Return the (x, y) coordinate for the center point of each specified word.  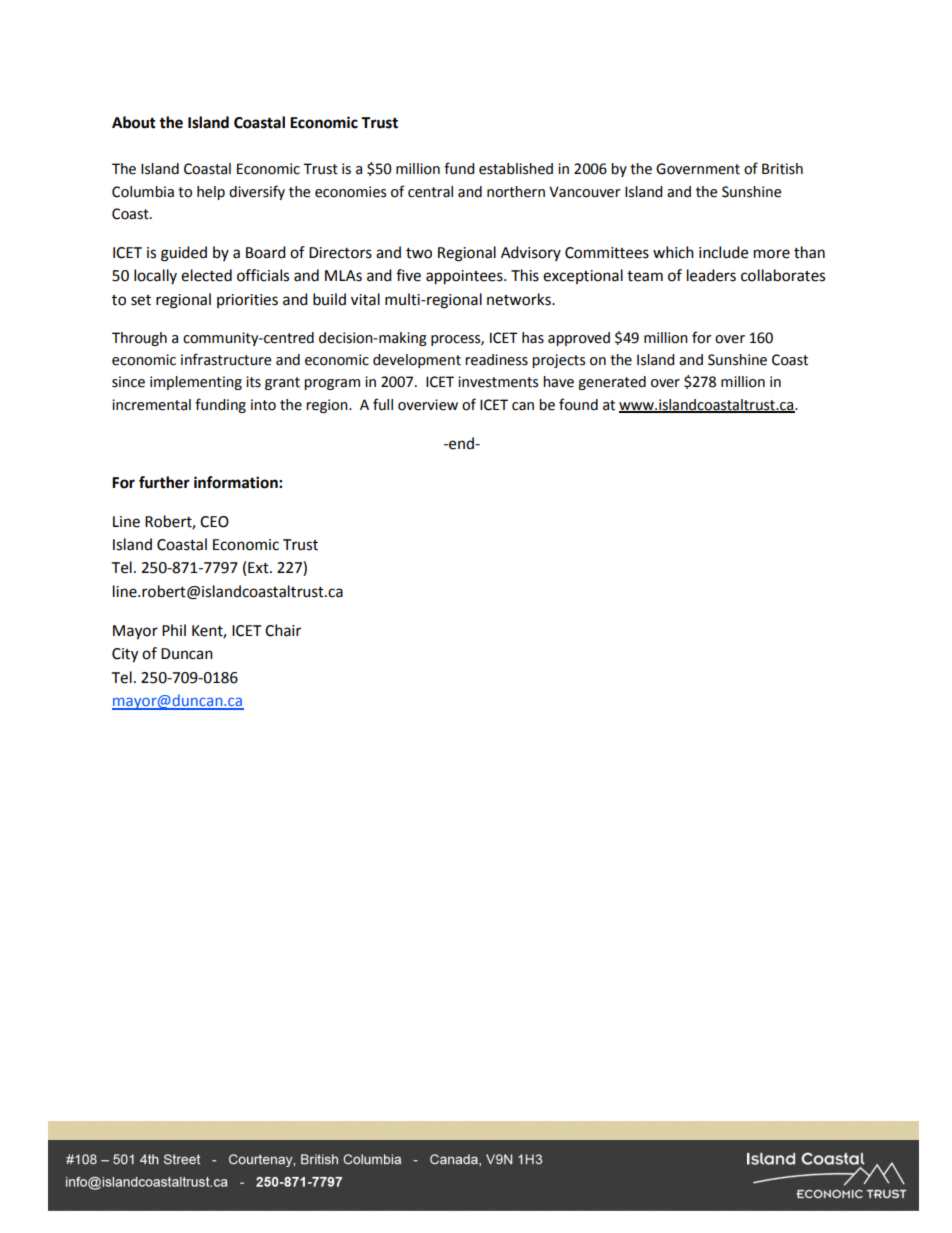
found (578, 404)
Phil (174, 630)
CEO (214, 522)
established (516, 169)
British (782, 169)
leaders (711, 275)
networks (520, 299)
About (134, 122)
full (383, 404)
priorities (247, 301)
